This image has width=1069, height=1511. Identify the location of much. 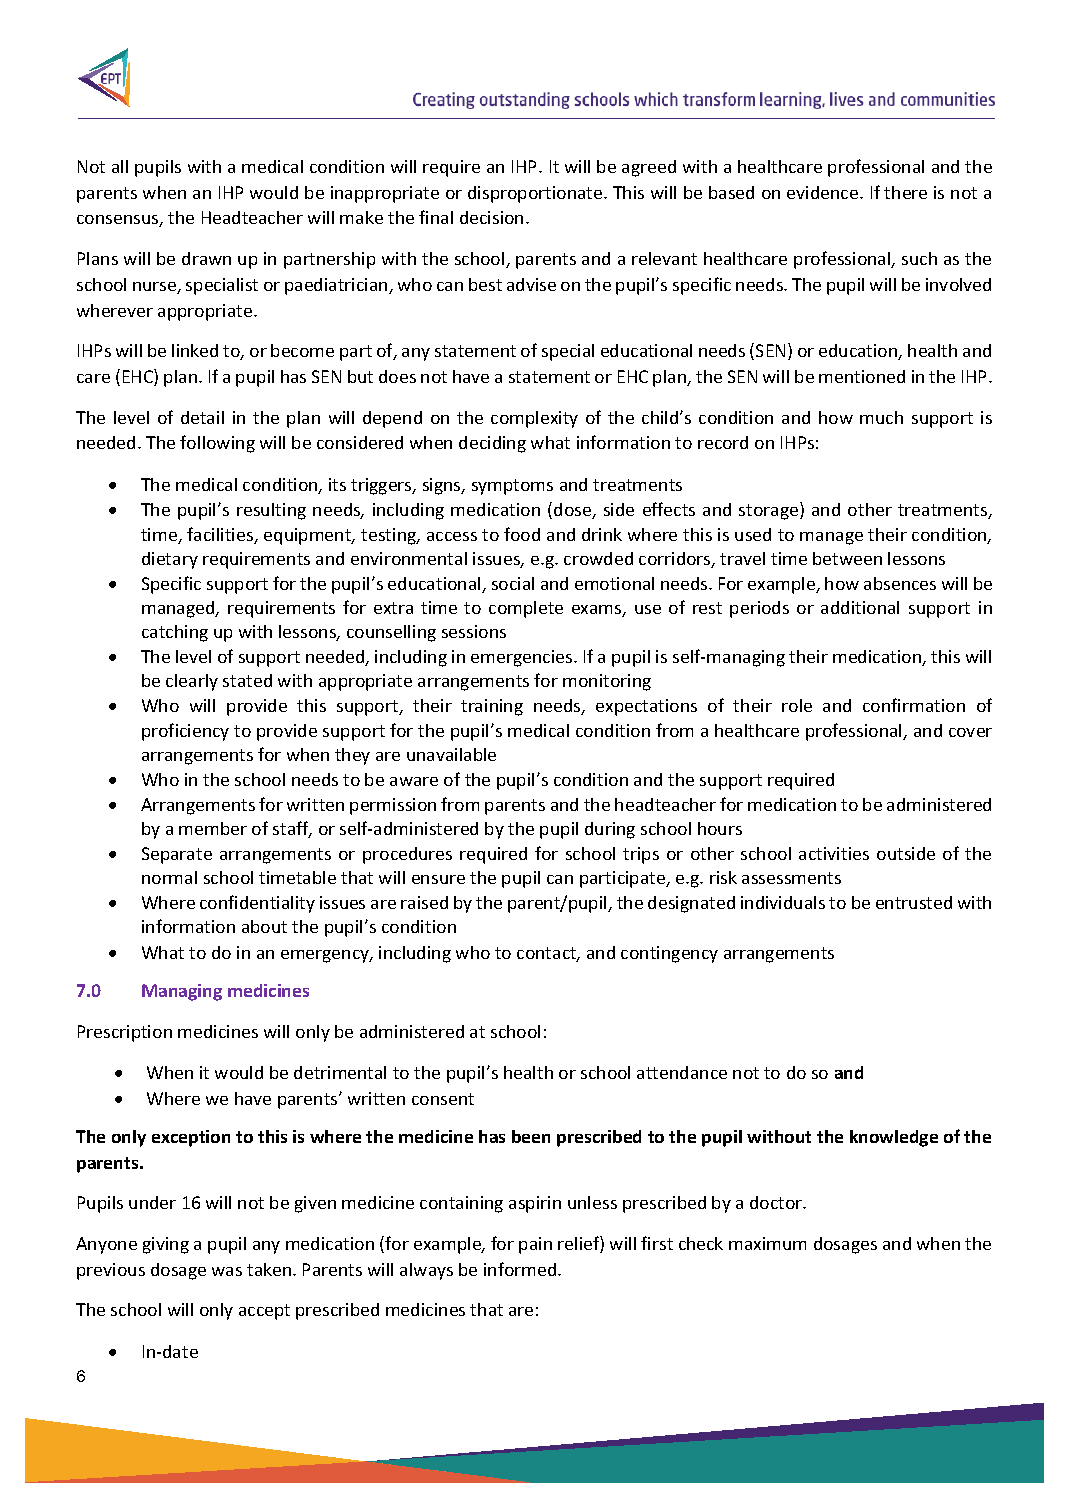
(881, 417).
